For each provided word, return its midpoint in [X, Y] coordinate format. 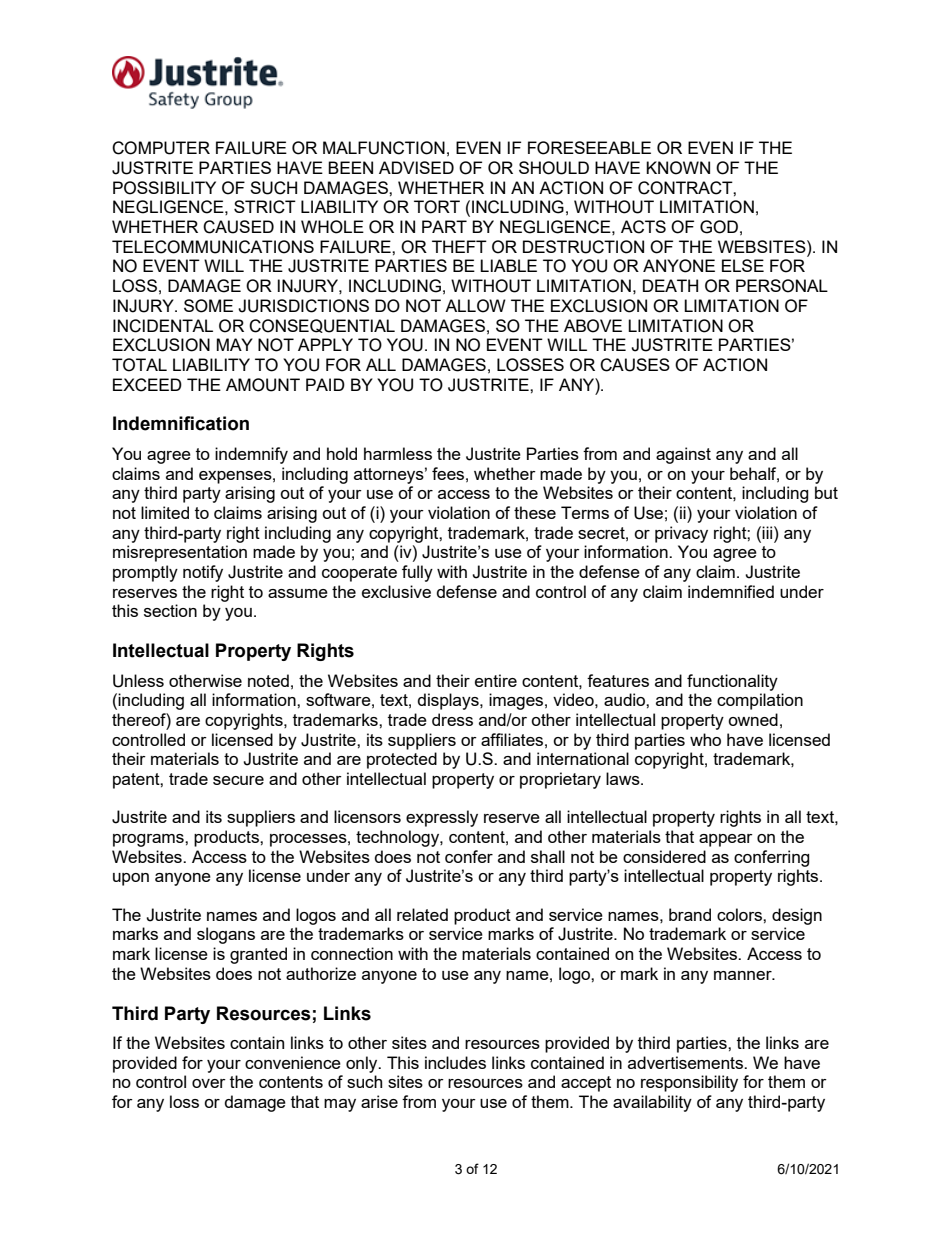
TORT [437, 207]
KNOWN [678, 168]
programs [149, 840]
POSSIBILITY [164, 188]
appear [726, 840]
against [683, 455]
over [209, 1083]
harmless [398, 453]
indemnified [731, 591]
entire [496, 680]
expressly [442, 818]
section [170, 610]
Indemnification [181, 423]
